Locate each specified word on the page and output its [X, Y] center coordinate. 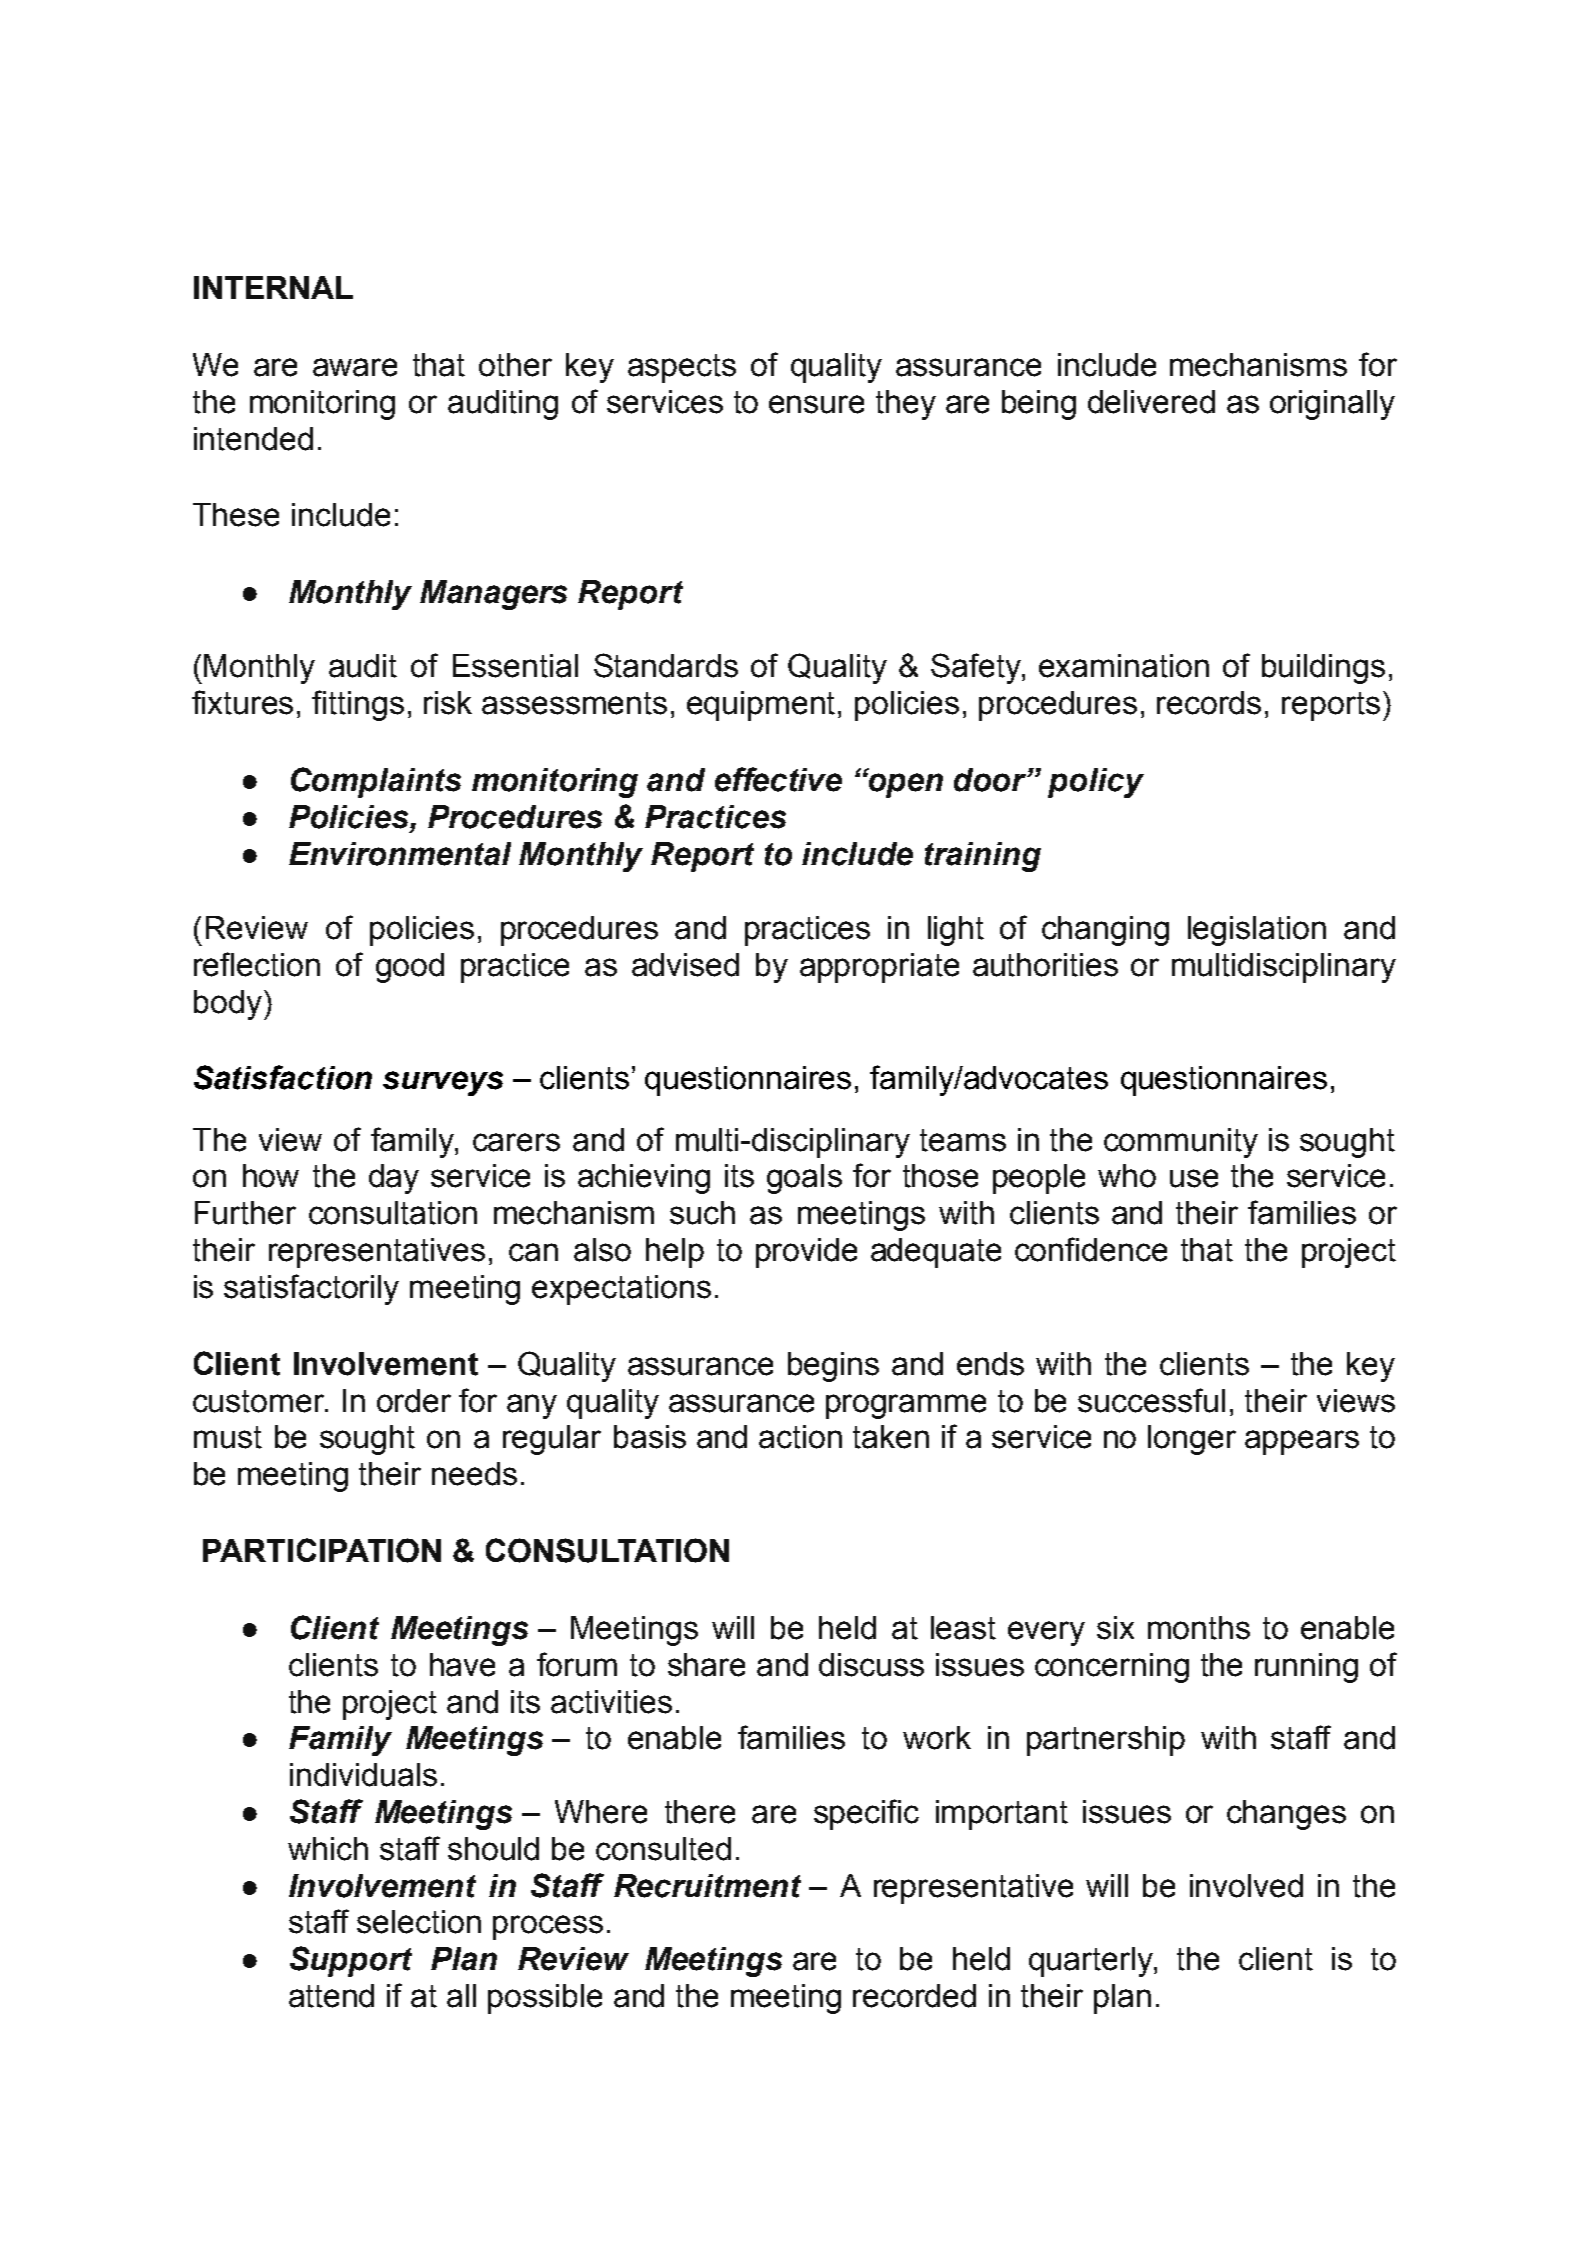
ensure [816, 404]
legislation [1257, 931]
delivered [1151, 402]
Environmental [400, 854]
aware [355, 367]
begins [833, 1367]
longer [1192, 1440]
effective [778, 779]
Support [351, 1961]
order [414, 1401]
